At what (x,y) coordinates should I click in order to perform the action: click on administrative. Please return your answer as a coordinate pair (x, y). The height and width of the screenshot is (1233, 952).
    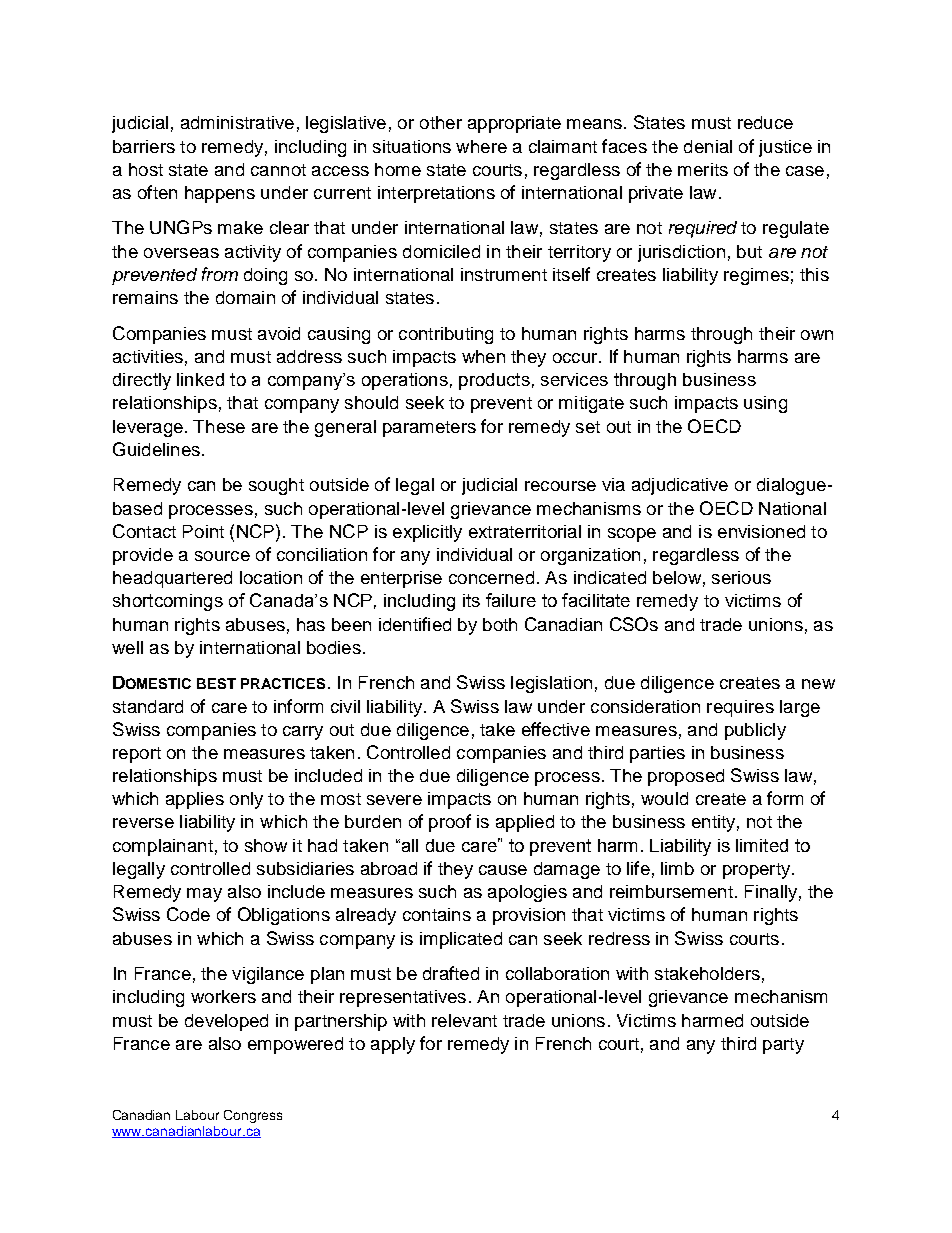
    Looking at the image, I should click on (237, 122).
